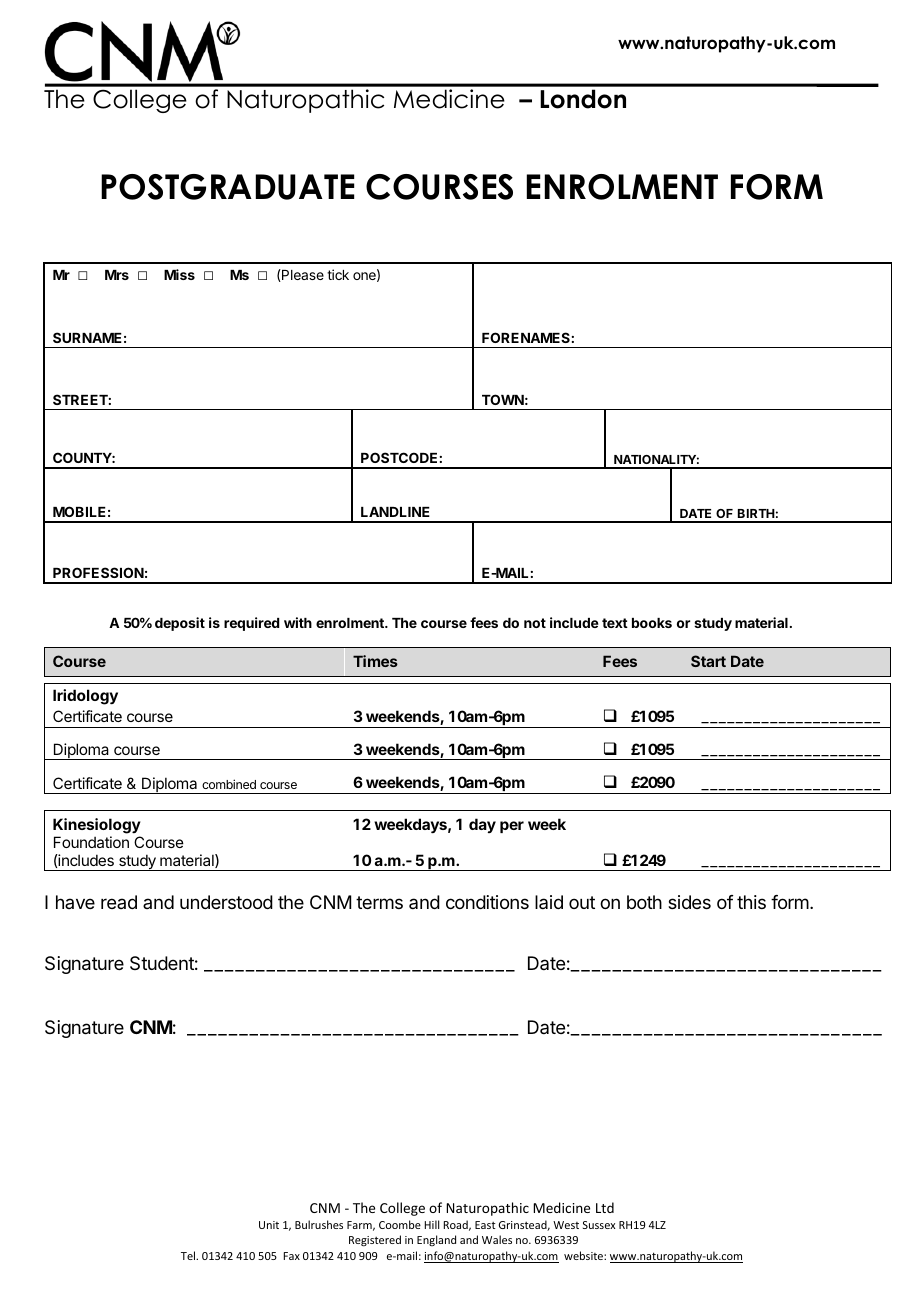 The image size is (924, 1308). What do you see at coordinates (189, 1255) in the page?
I see `Tel` at bounding box center [189, 1255].
